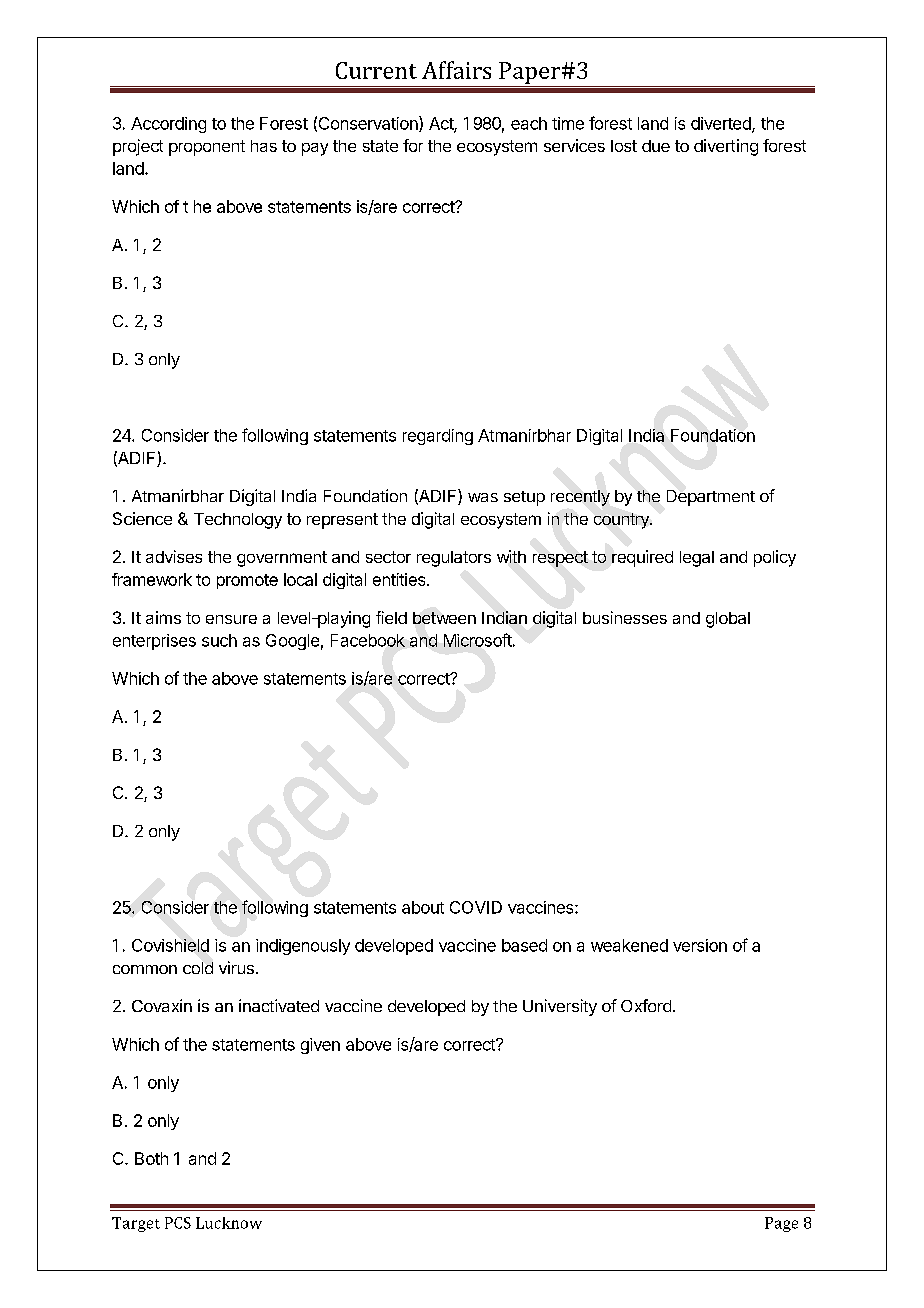  I want to click on regarding, so click(438, 437).
